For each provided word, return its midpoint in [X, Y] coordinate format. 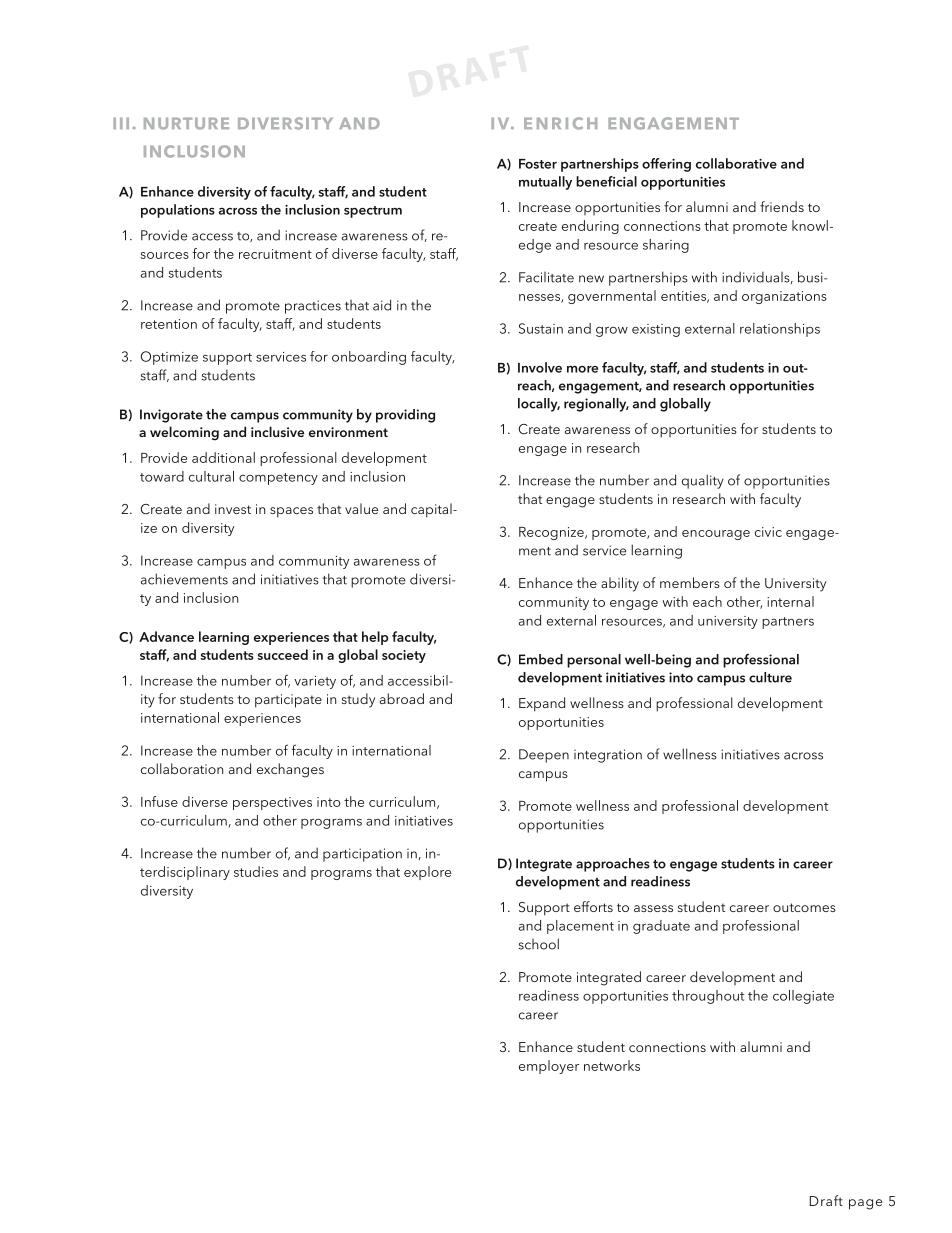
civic [768, 532]
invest [233, 509]
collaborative [736, 163]
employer [549, 1067]
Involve [540, 367]
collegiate [803, 997]
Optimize [169, 358]
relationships [780, 330]
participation [362, 855]
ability [620, 584]
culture [770, 677]
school [539, 944]
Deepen [544, 756]
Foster [538, 164]
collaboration [182, 768]
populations [178, 211]
